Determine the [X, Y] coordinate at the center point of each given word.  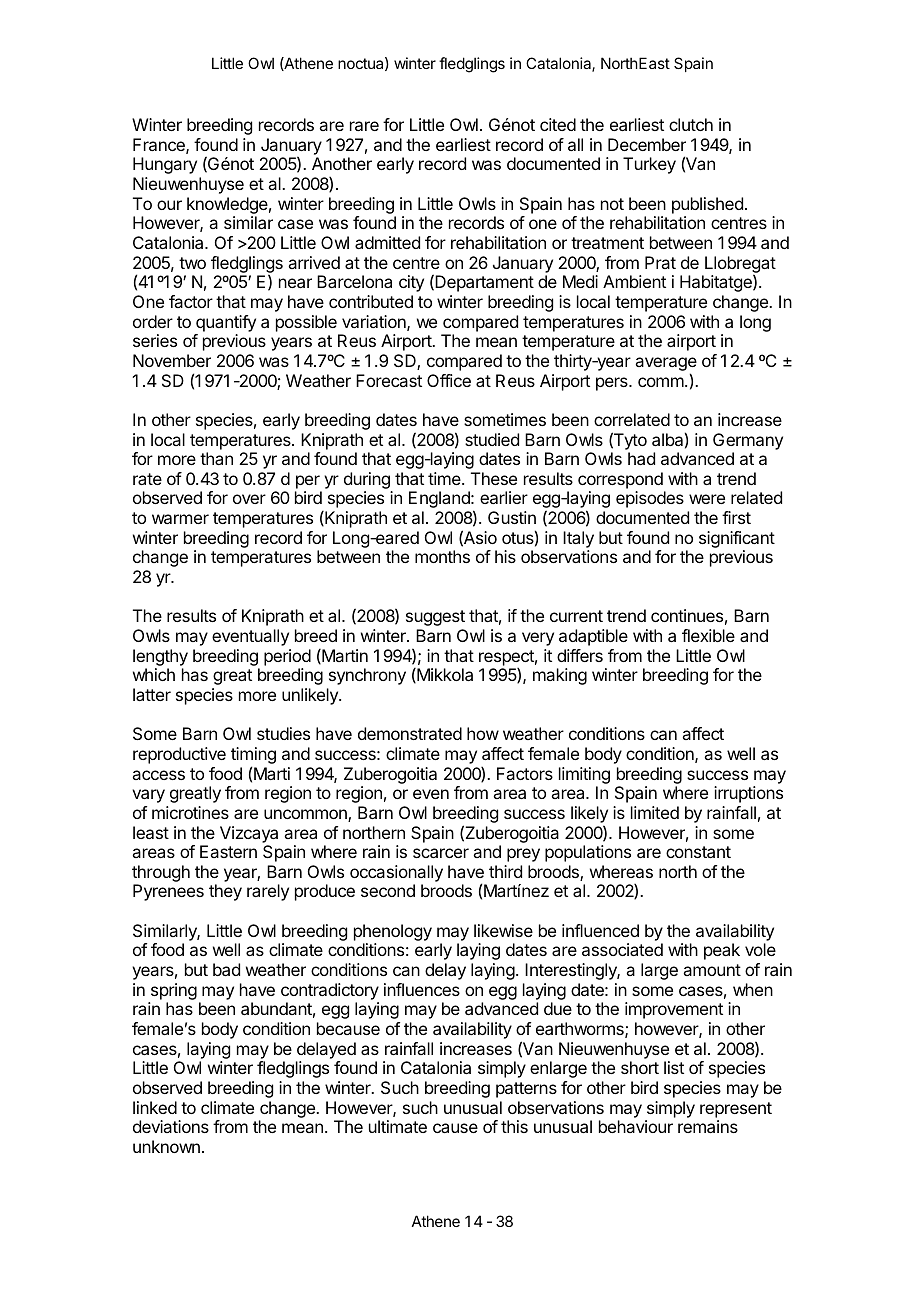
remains [708, 1126]
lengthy [160, 657]
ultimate [398, 1126]
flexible [708, 635]
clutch [691, 124]
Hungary [165, 165]
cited [558, 124]
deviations [171, 1126]
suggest [435, 618]
